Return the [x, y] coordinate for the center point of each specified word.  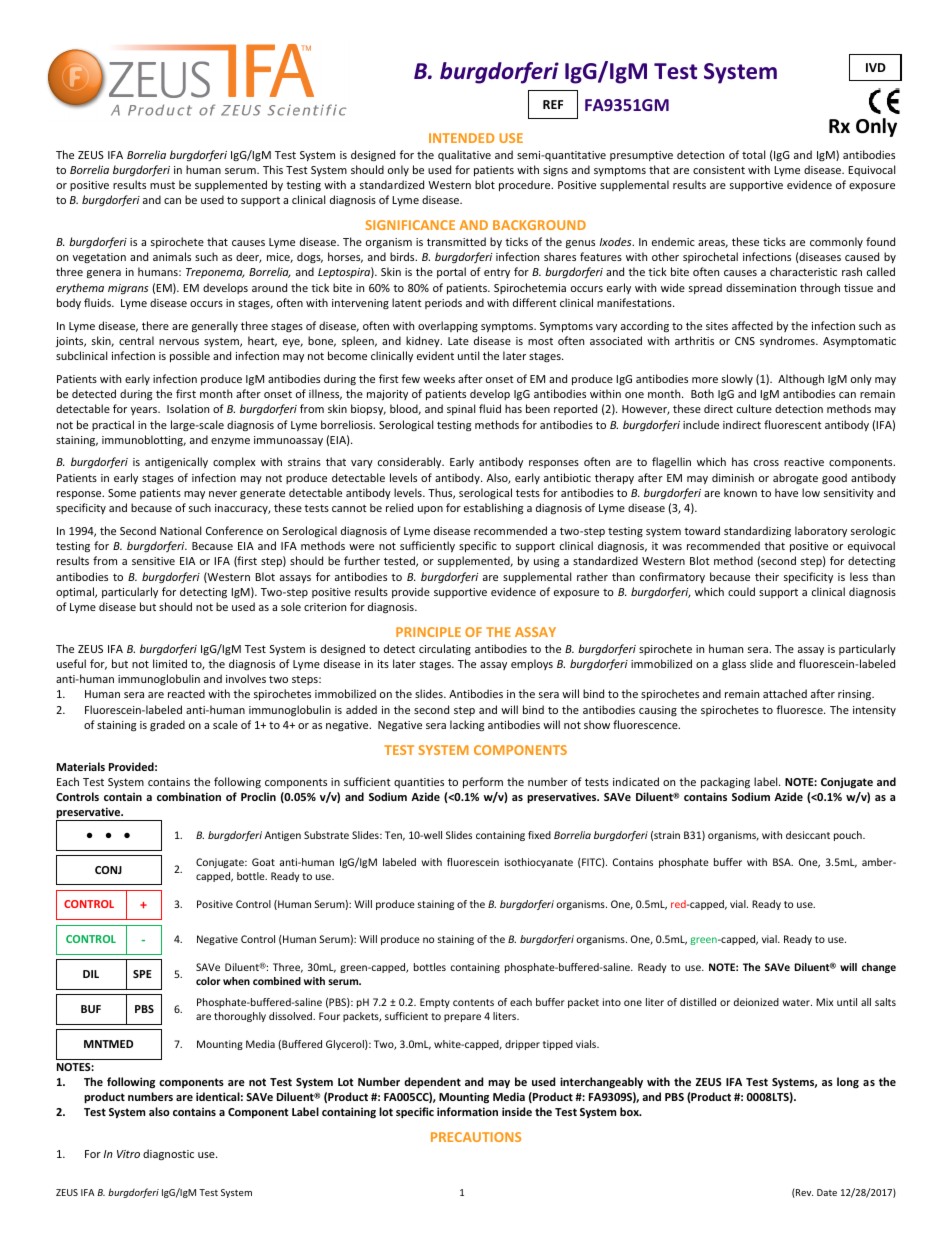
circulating [445, 649]
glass [734, 664]
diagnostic [168, 1154]
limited [170, 663]
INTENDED [461, 138]
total [753, 154]
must [162, 185]
